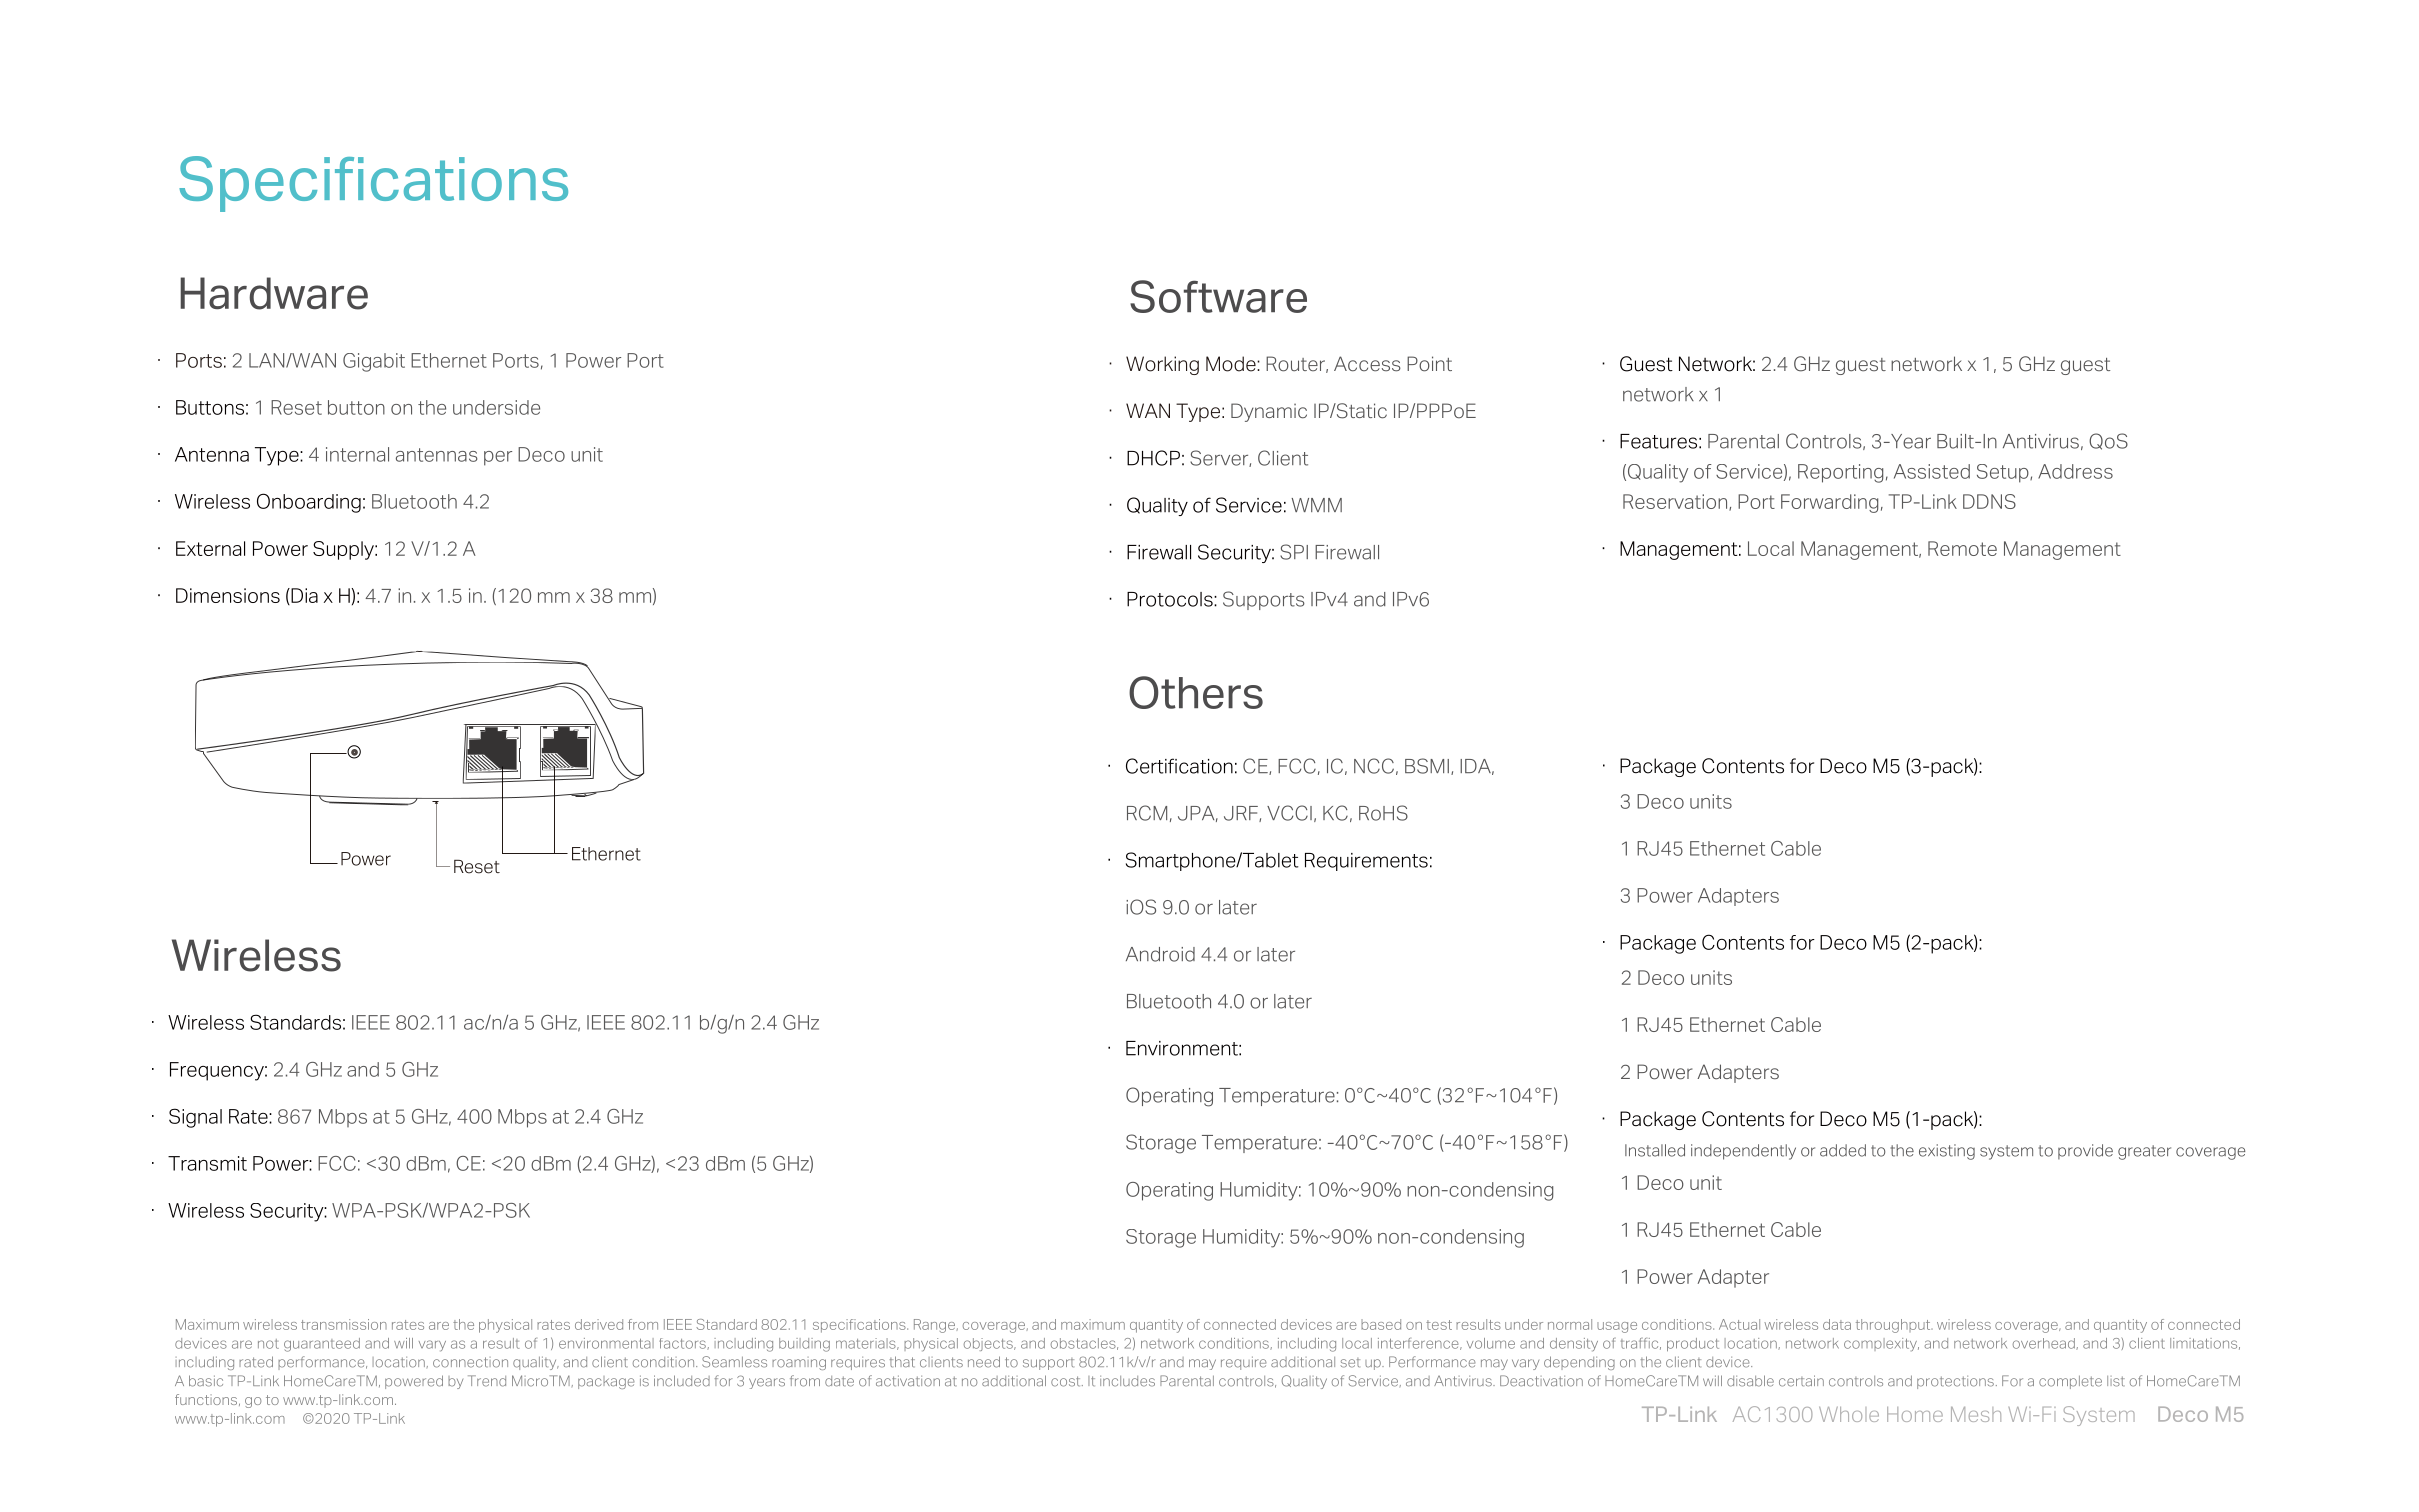 This screenshot has width=2419, height=1512. What do you see at coordinates (1962, 548) in the screenshot?
I see `Remote` at bounding box center [1962, 548].
